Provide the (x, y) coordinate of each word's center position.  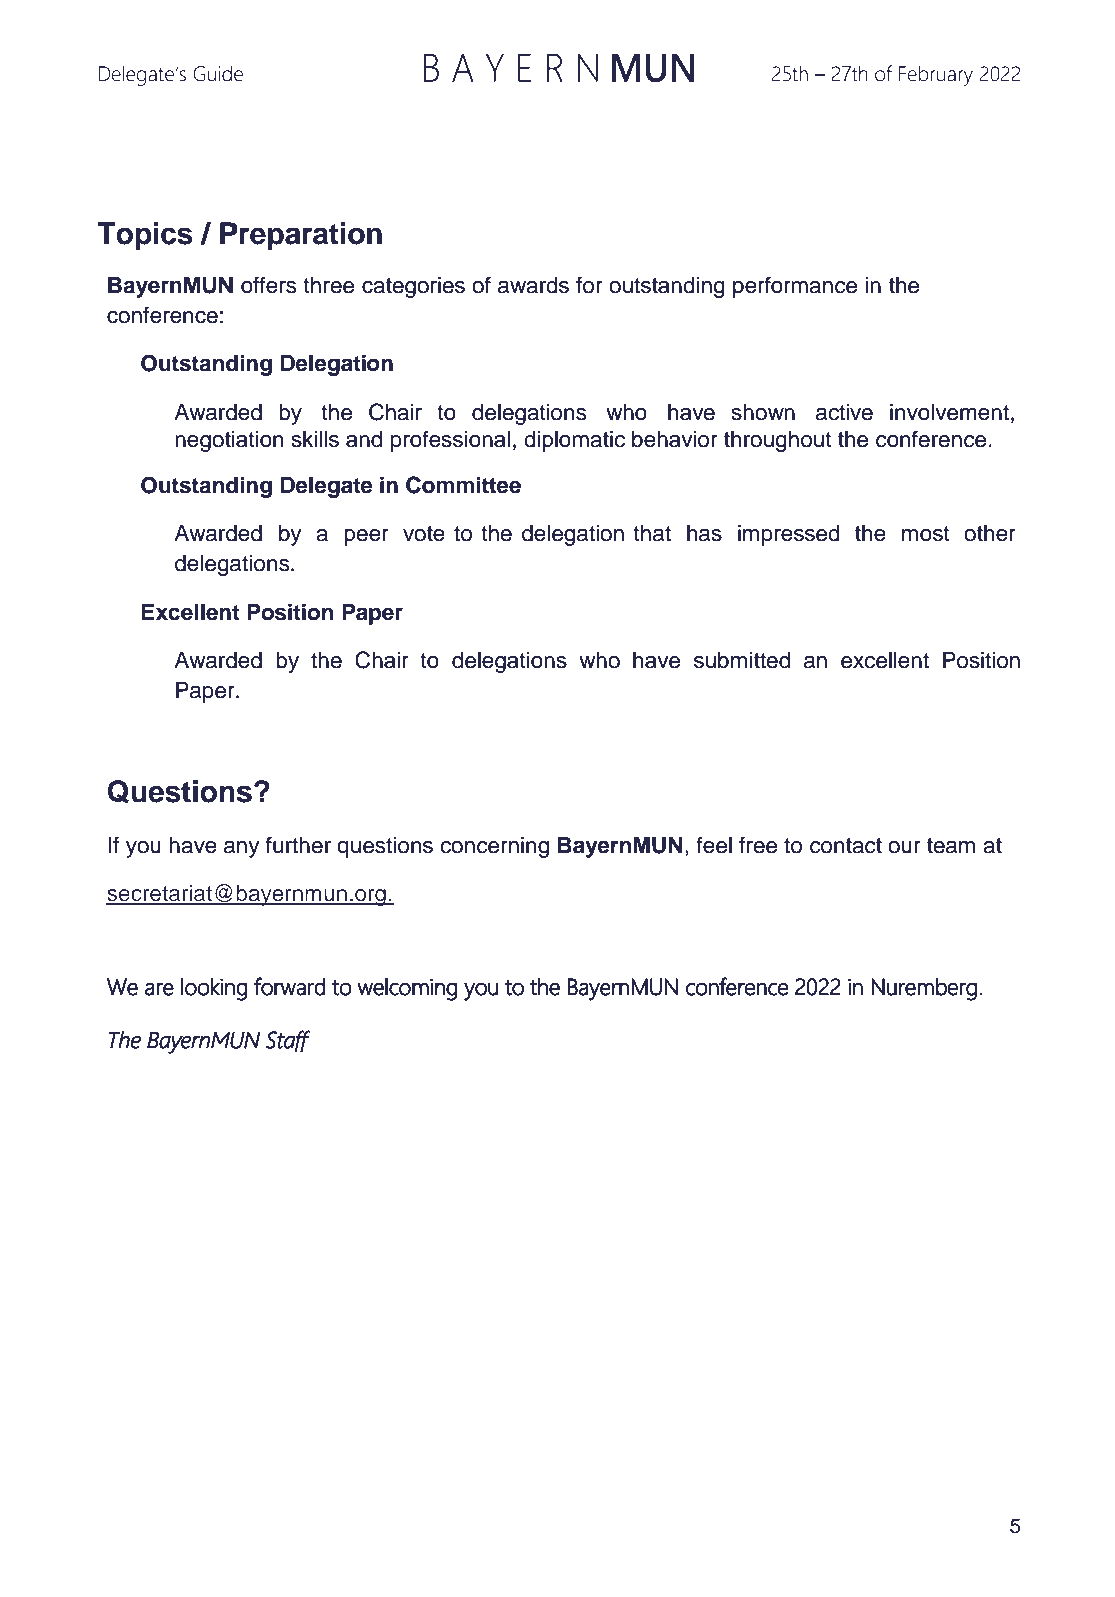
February (936, 76)
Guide (218, 74)
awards (533, 285)
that (652, 533)
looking (214, 989)
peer (366, 537)
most (926, 534)
